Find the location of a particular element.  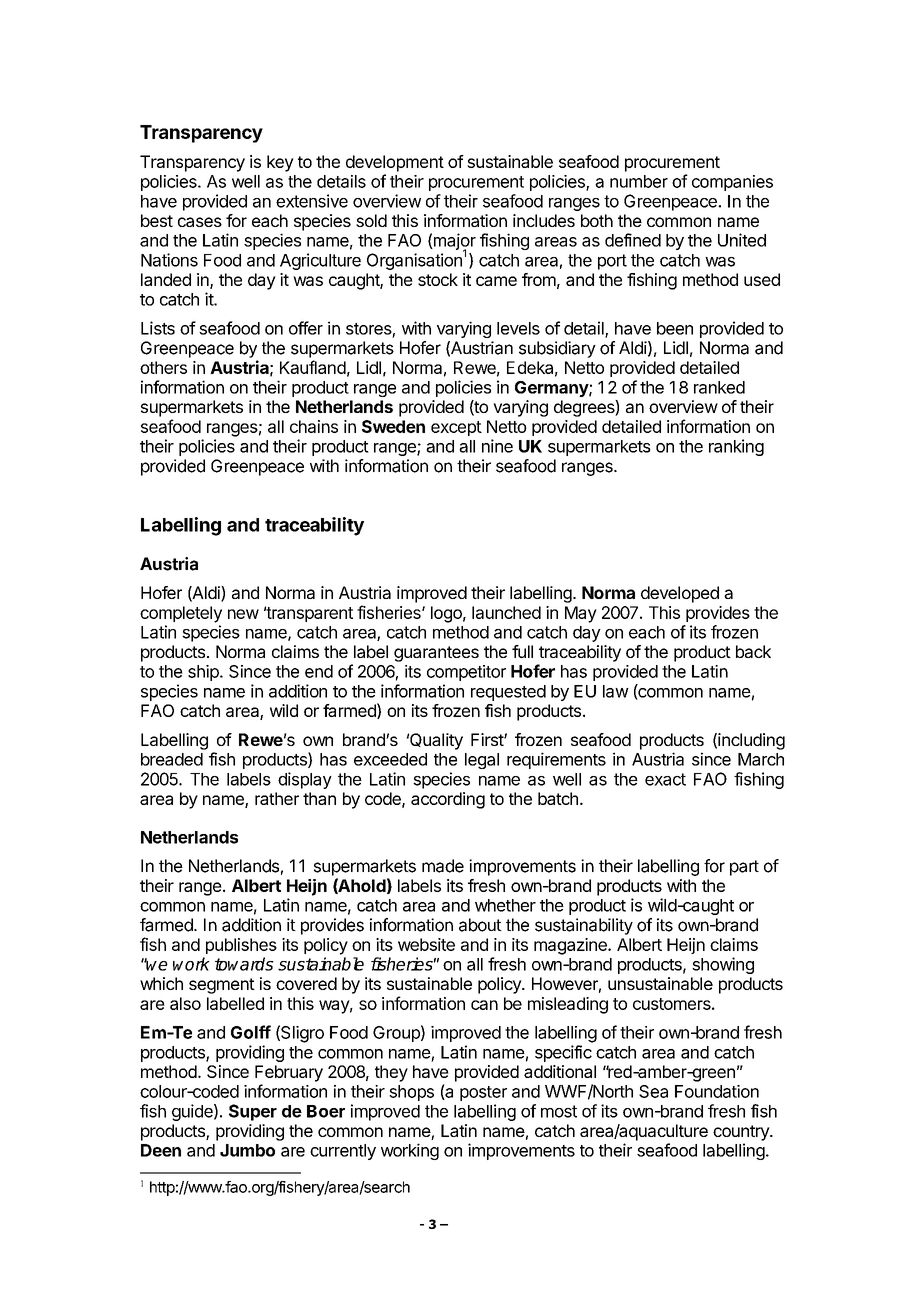

except is located at coordinates (456, 428).
